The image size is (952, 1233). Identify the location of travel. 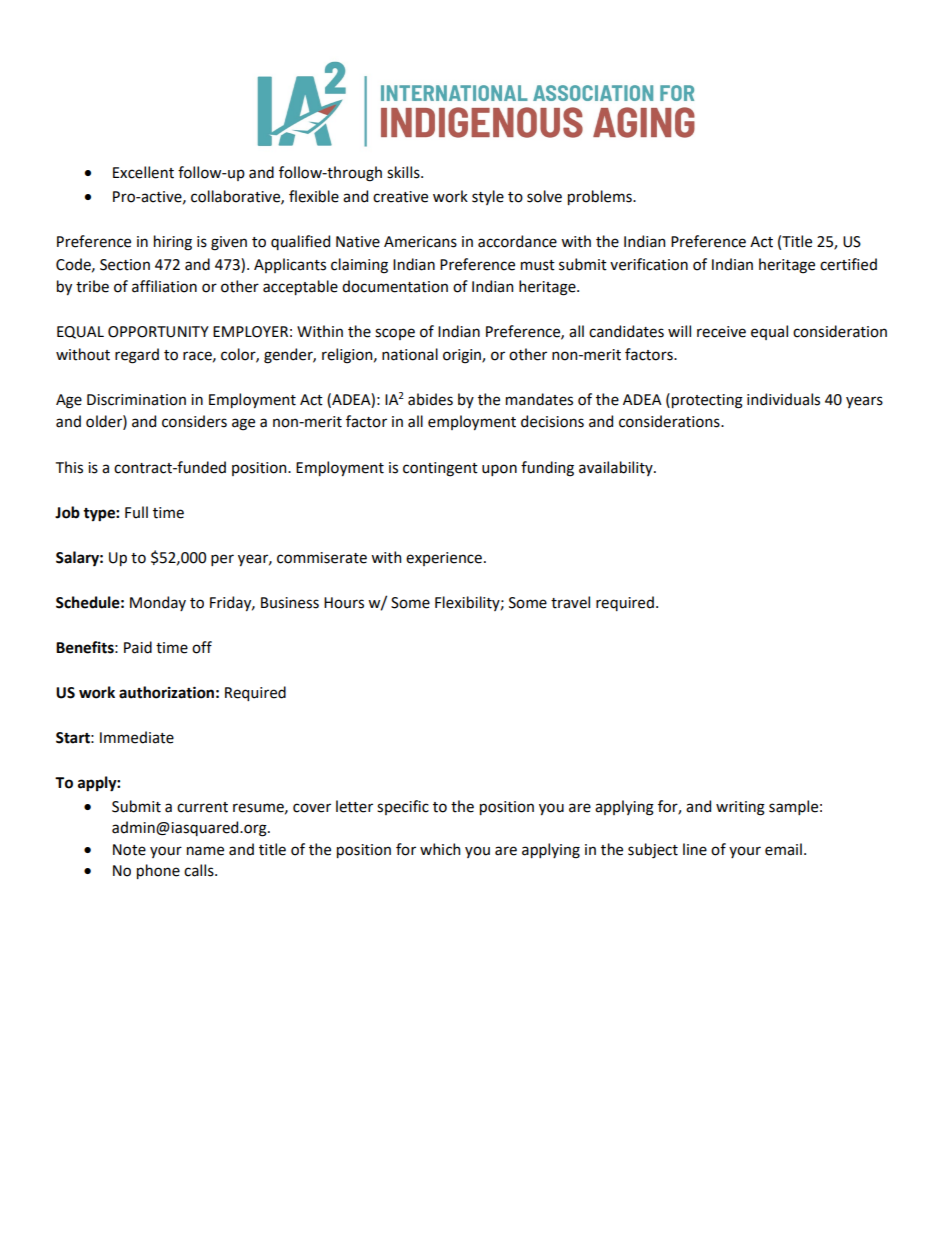
(570, 602).
